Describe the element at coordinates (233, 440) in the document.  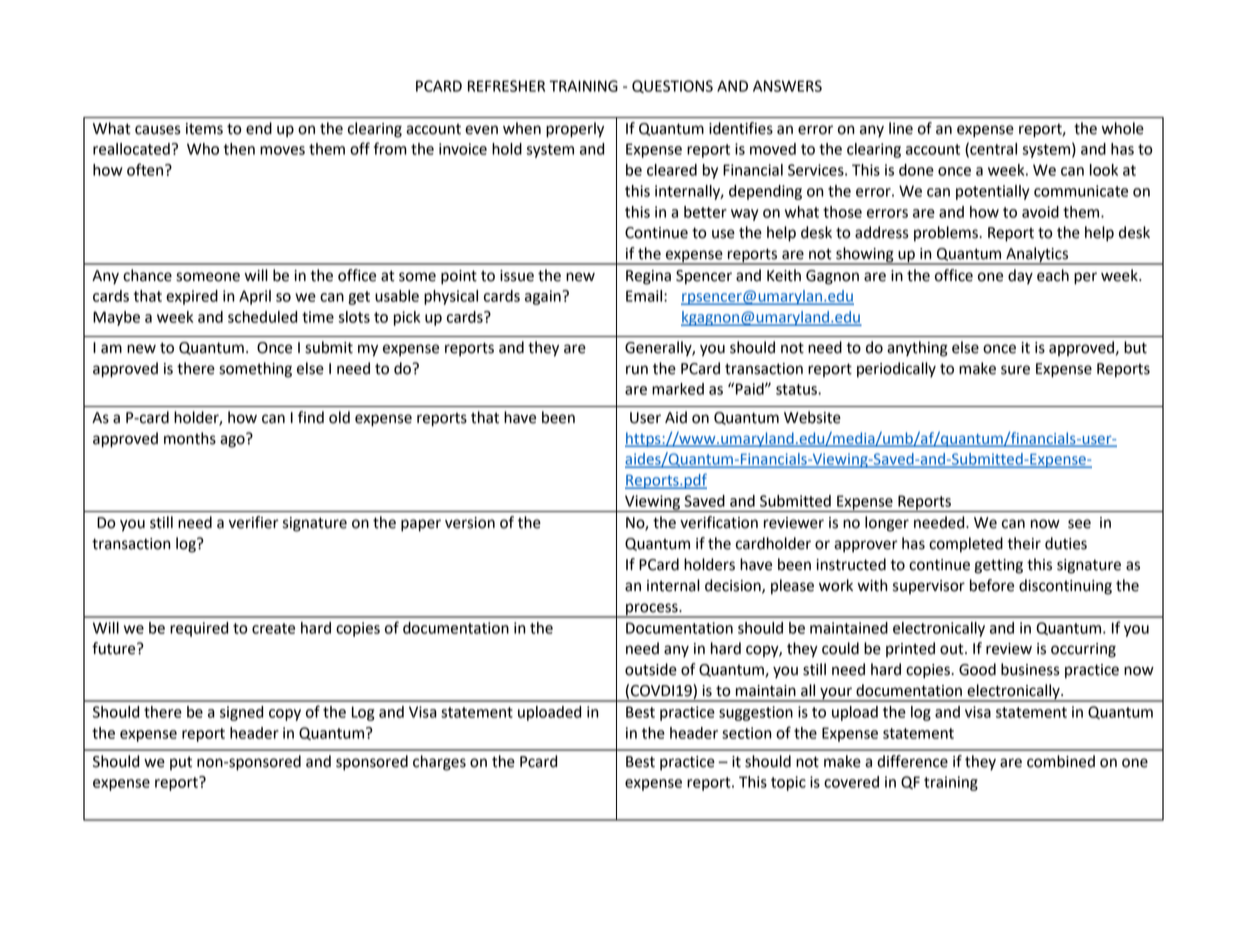
I see `ago` at that location.
